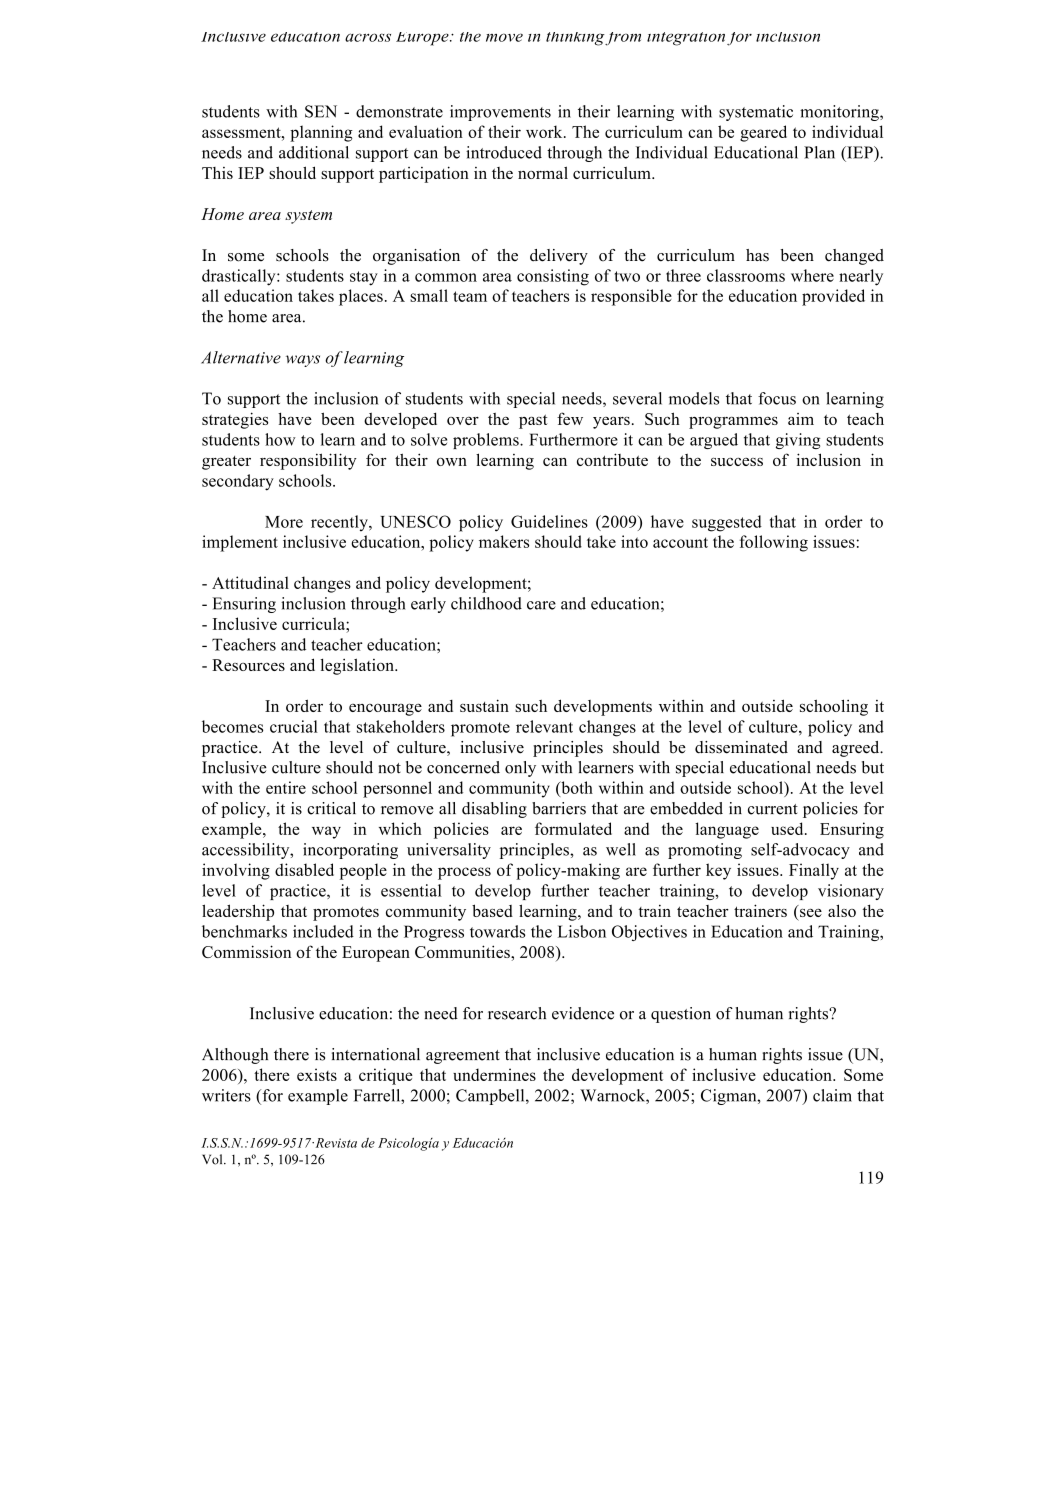 This document has width=1061, height=1501. What do you see at coordinates (576, 39) in the document?
I see `thinking` at bounding box center [576, 39].
